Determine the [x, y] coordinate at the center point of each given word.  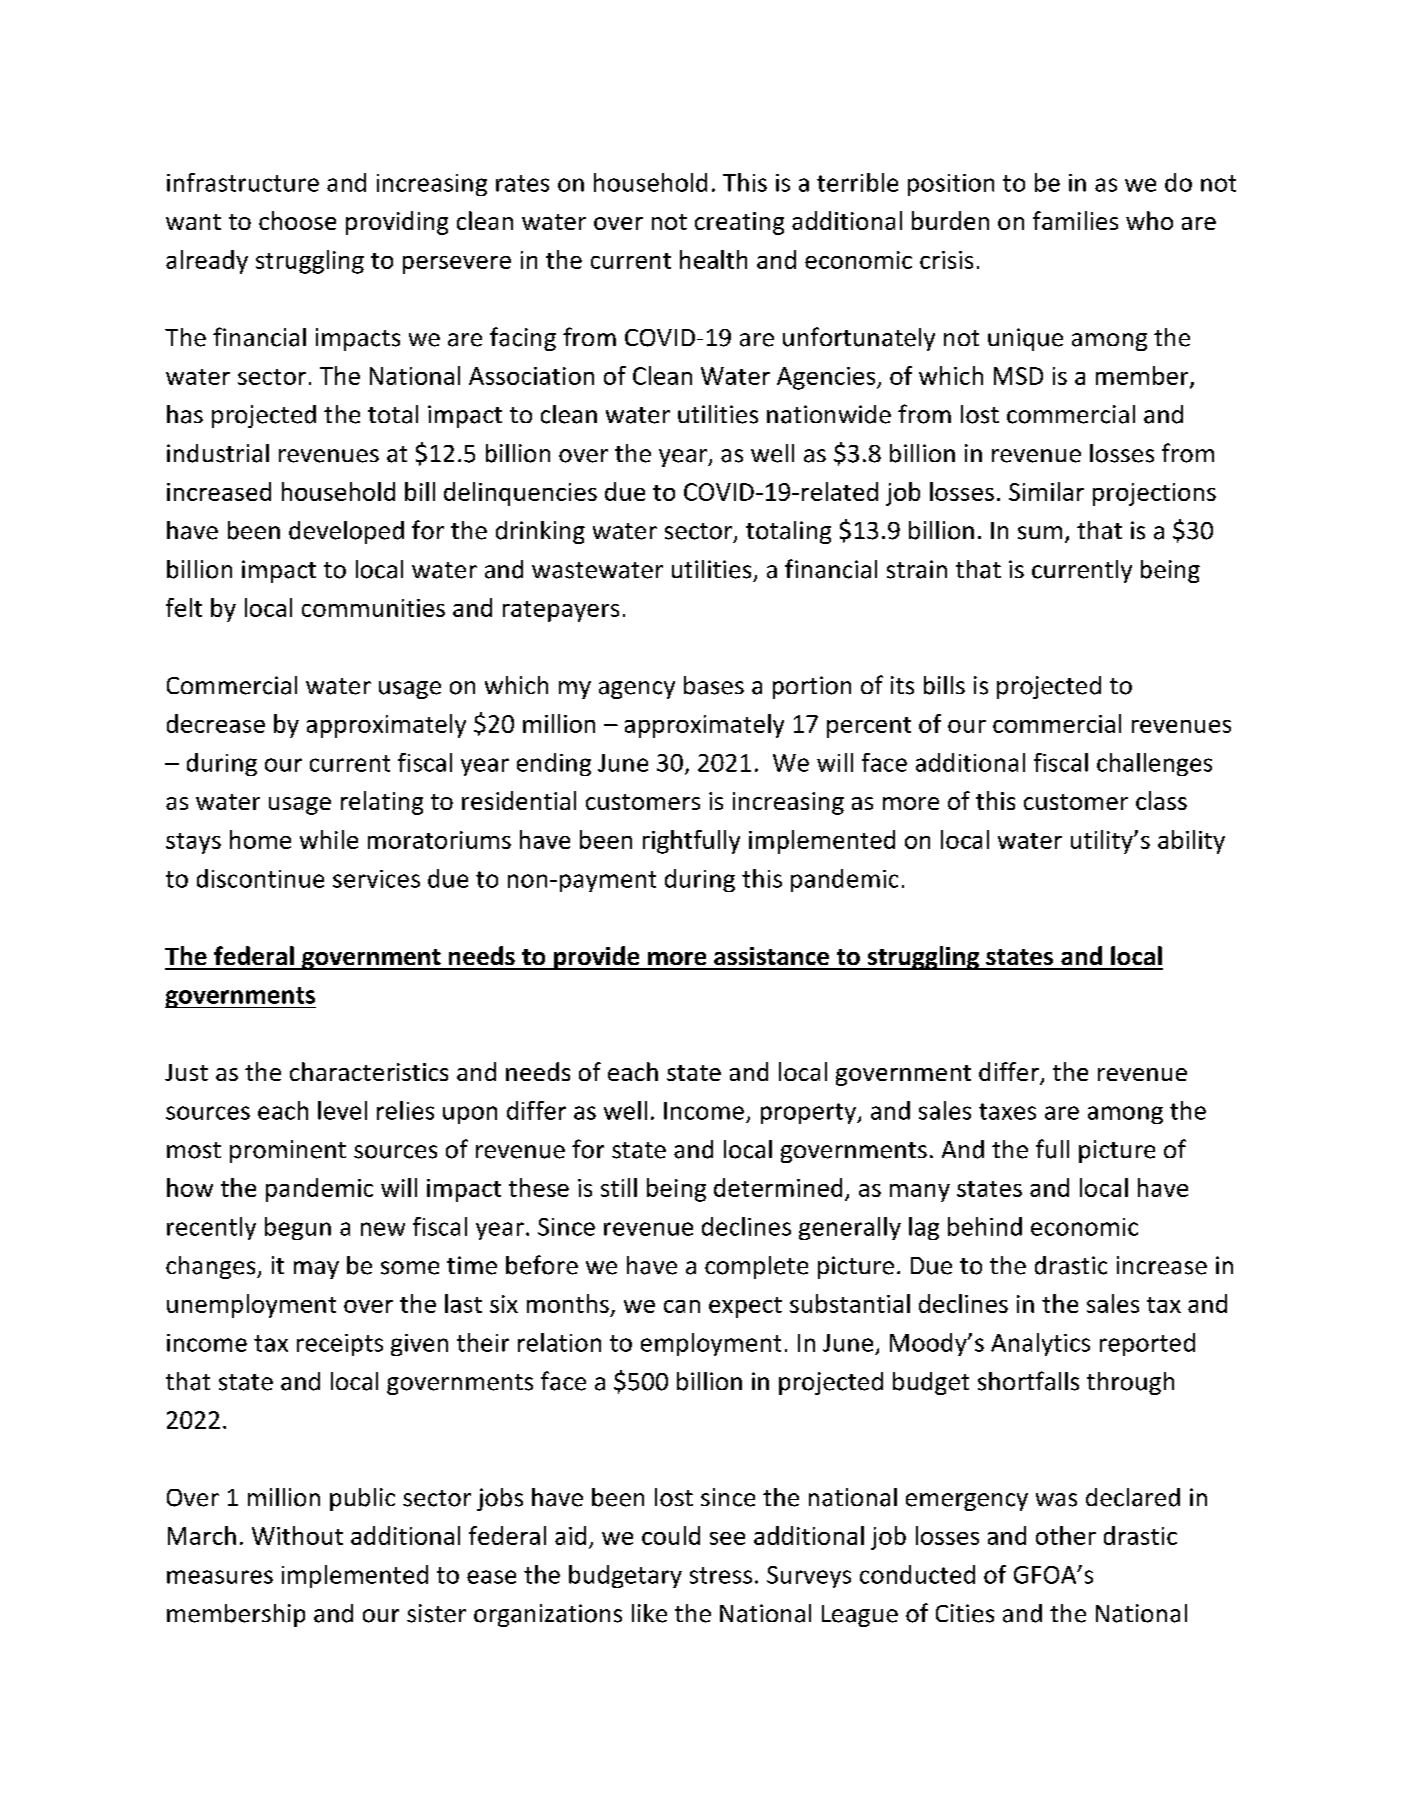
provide [597, 958]
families [1075, 220]
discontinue [260, 878]
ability [1191, 842]
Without [297, 1535]
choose [297, 220]
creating [739, 223]
